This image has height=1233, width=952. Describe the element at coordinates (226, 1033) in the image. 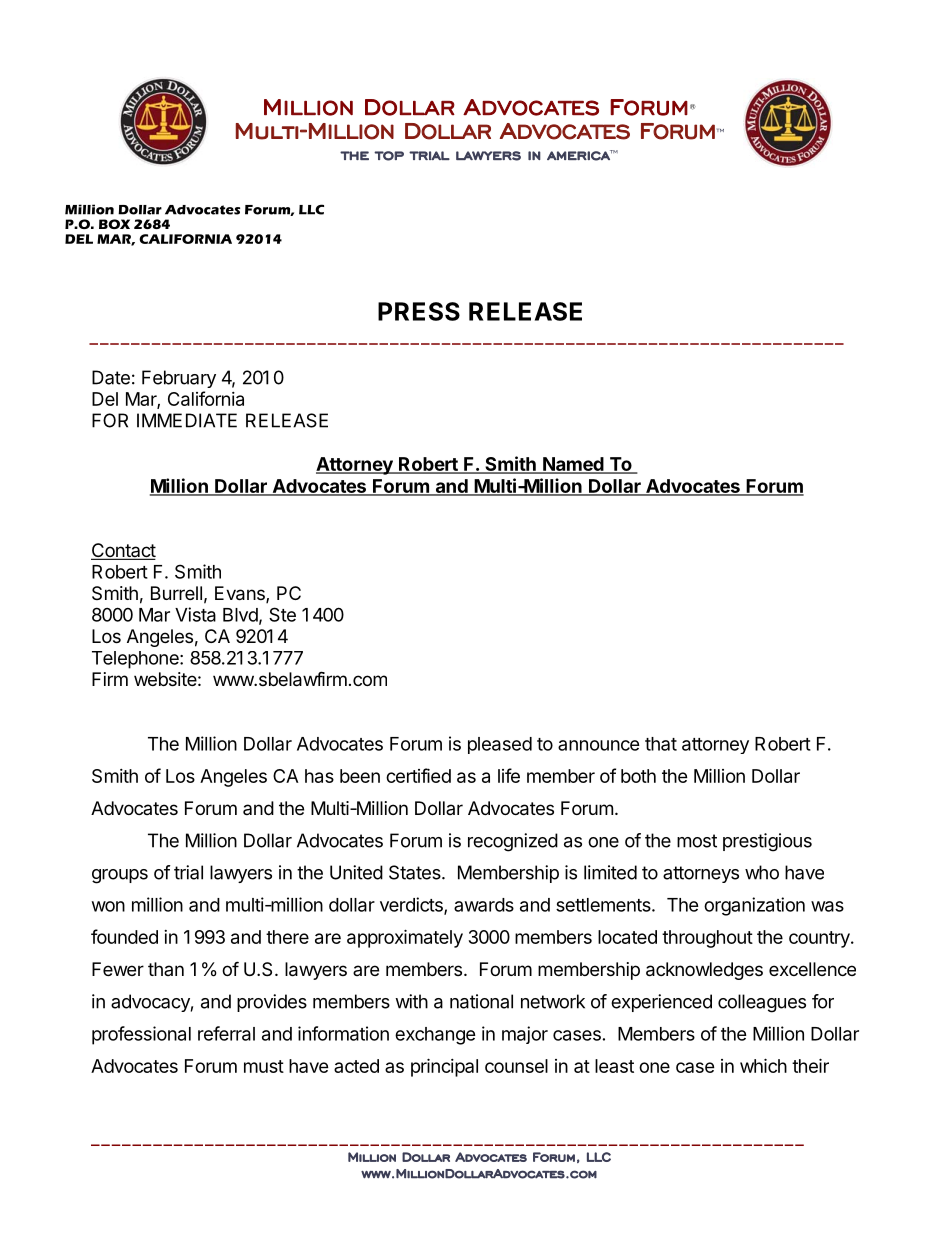

I see `referral` at that location.
